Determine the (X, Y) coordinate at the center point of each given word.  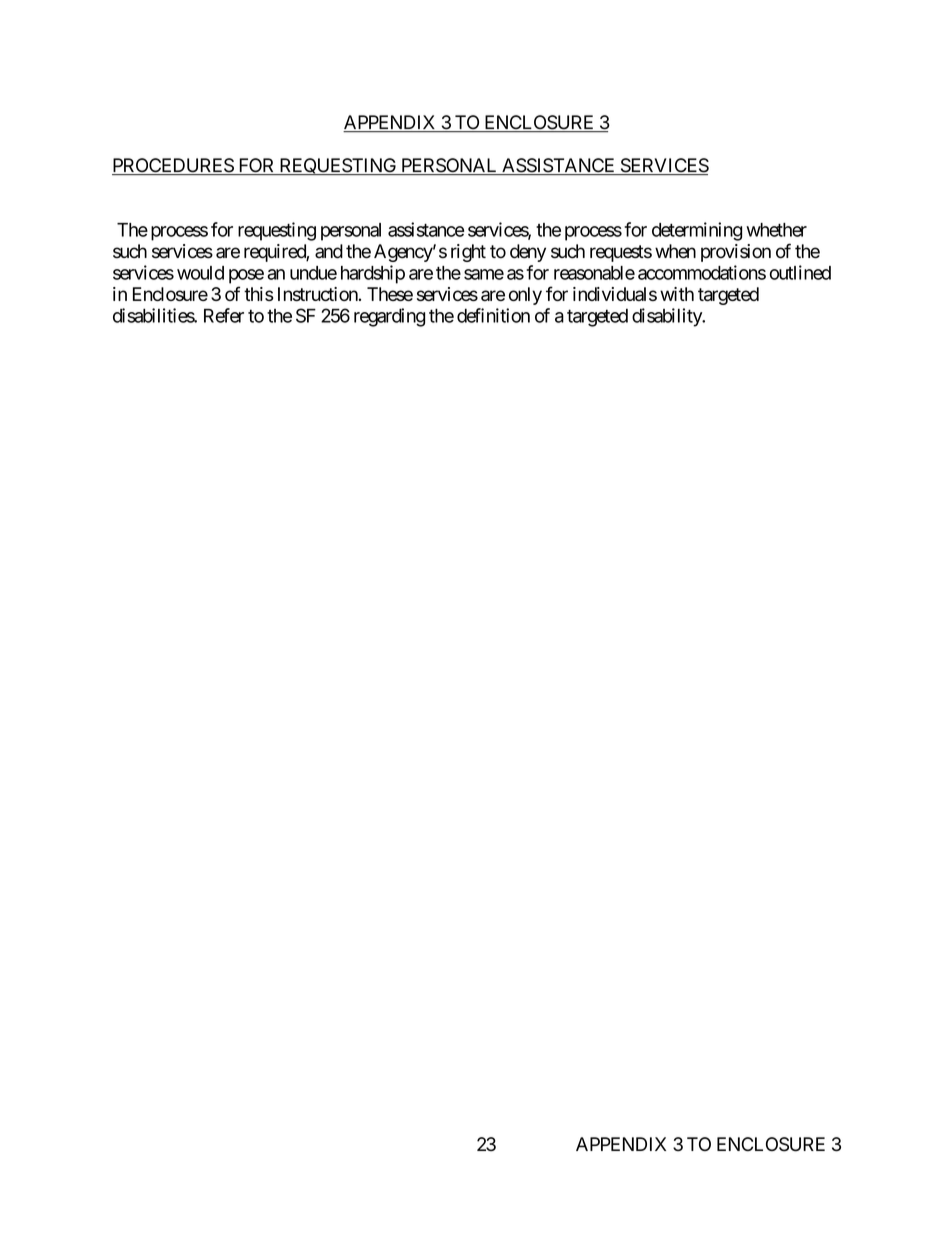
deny (528, 253)
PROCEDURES (173, 166)
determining (697, 231)
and (329, 251)
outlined (800, 272)
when (675, 251)
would (200, 273)
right (468, 253)
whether (776, 230)
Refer (224, 315)
